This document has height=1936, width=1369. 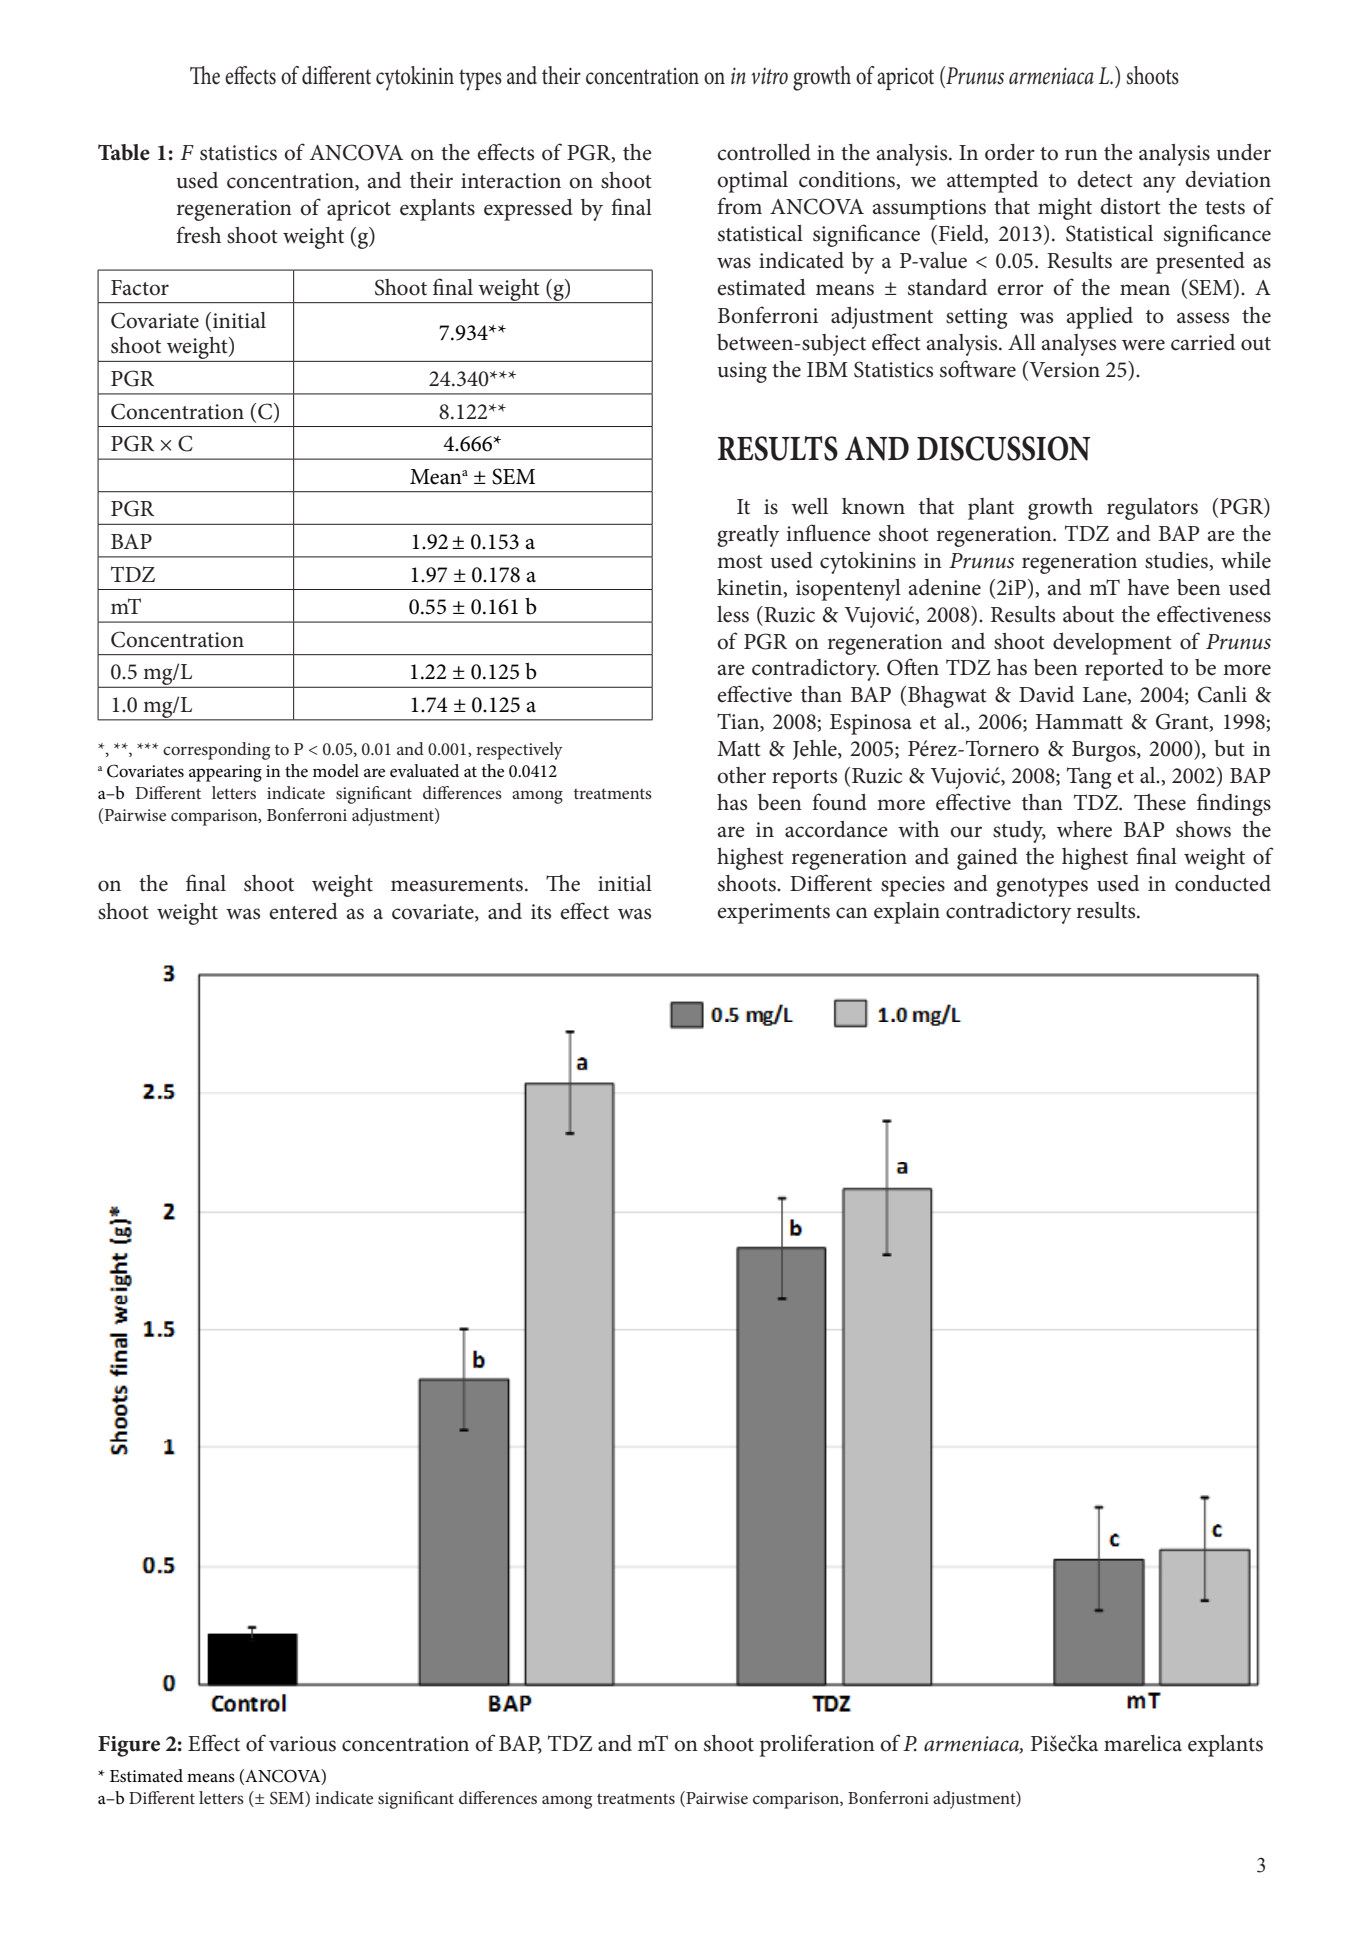 What do you see at coordinates (1084, 829) in the document?
I see `where` at bounding box center [1084, 829].
